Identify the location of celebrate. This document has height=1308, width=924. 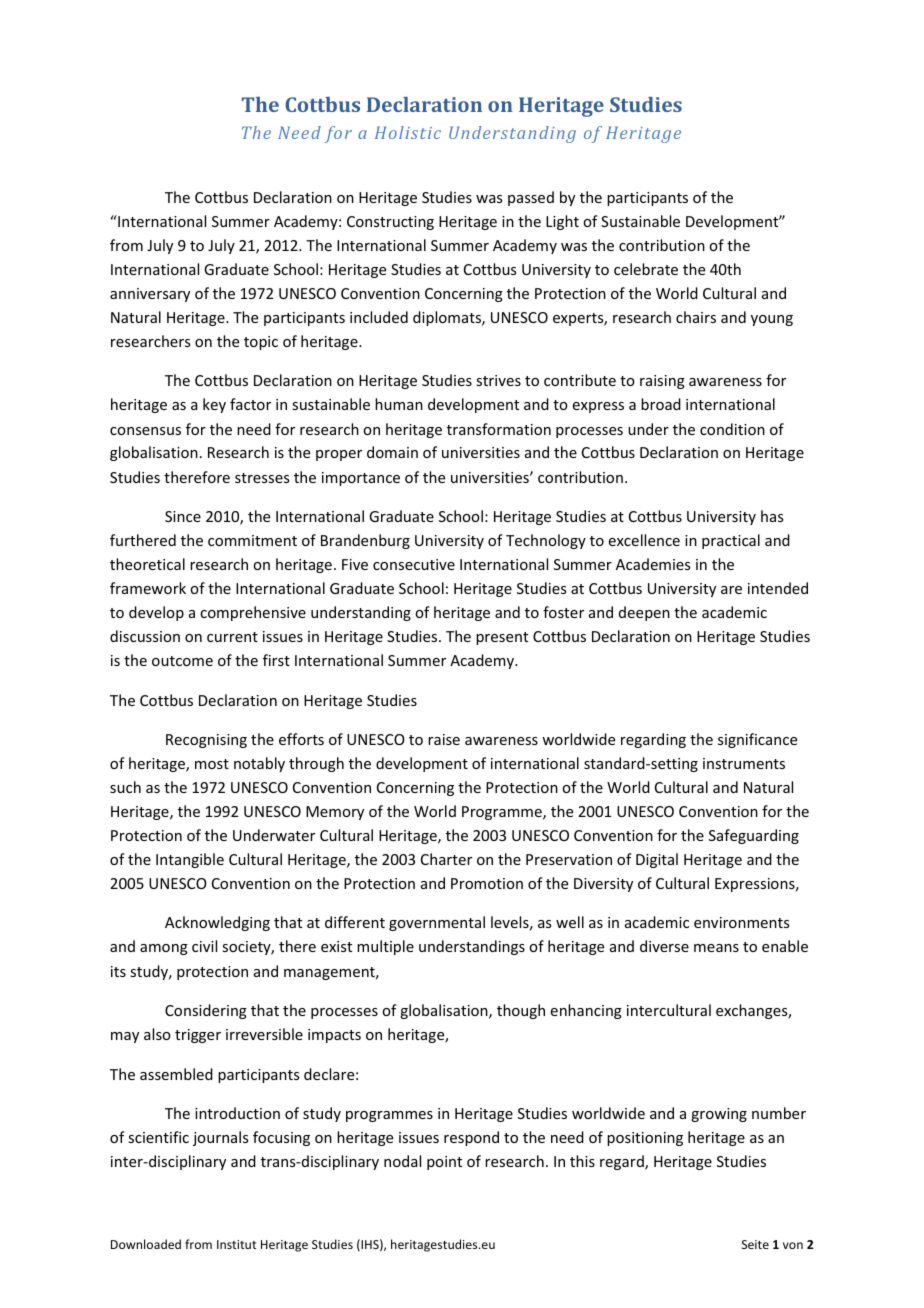
(646, 269).
